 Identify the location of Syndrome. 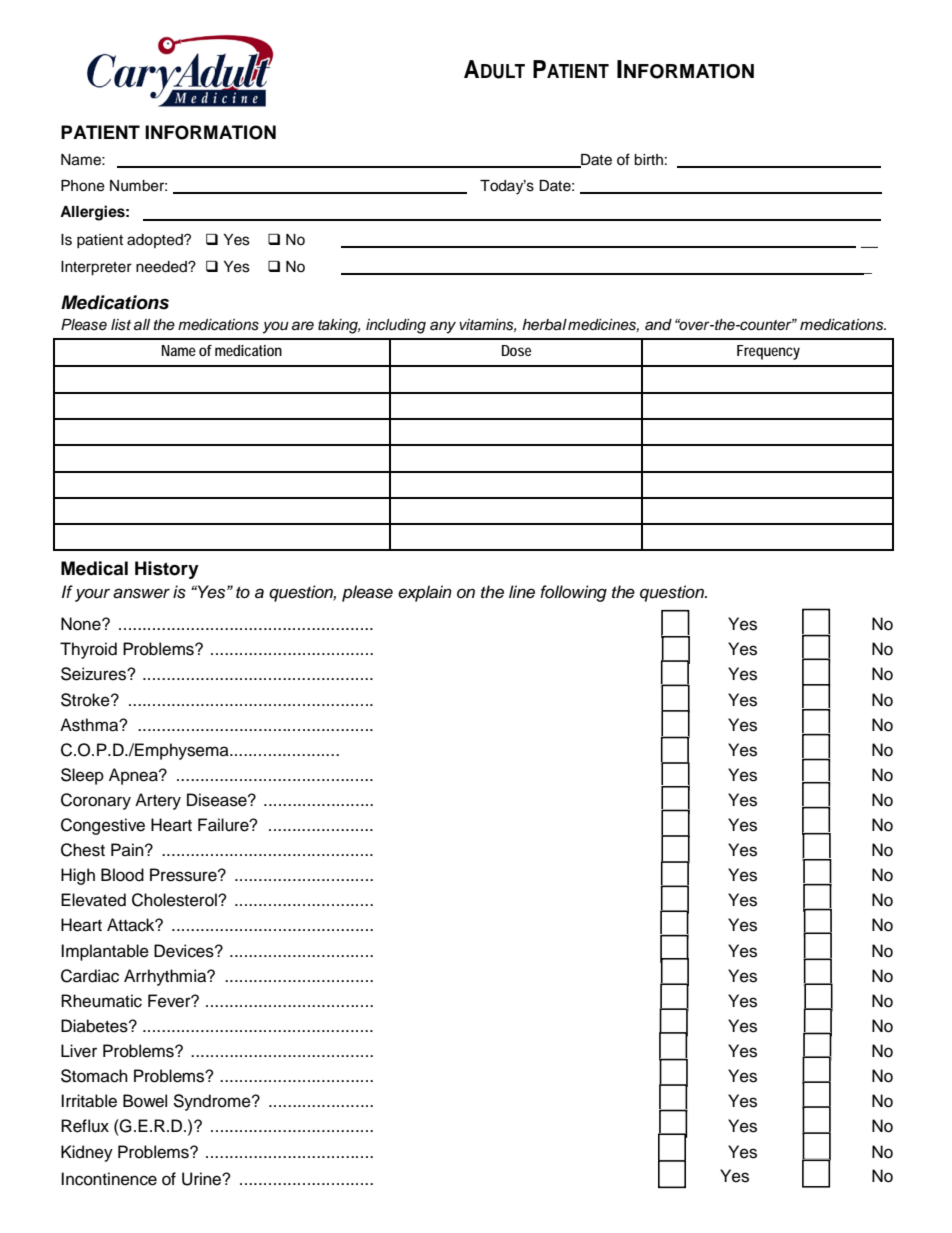
(213, 1102).
